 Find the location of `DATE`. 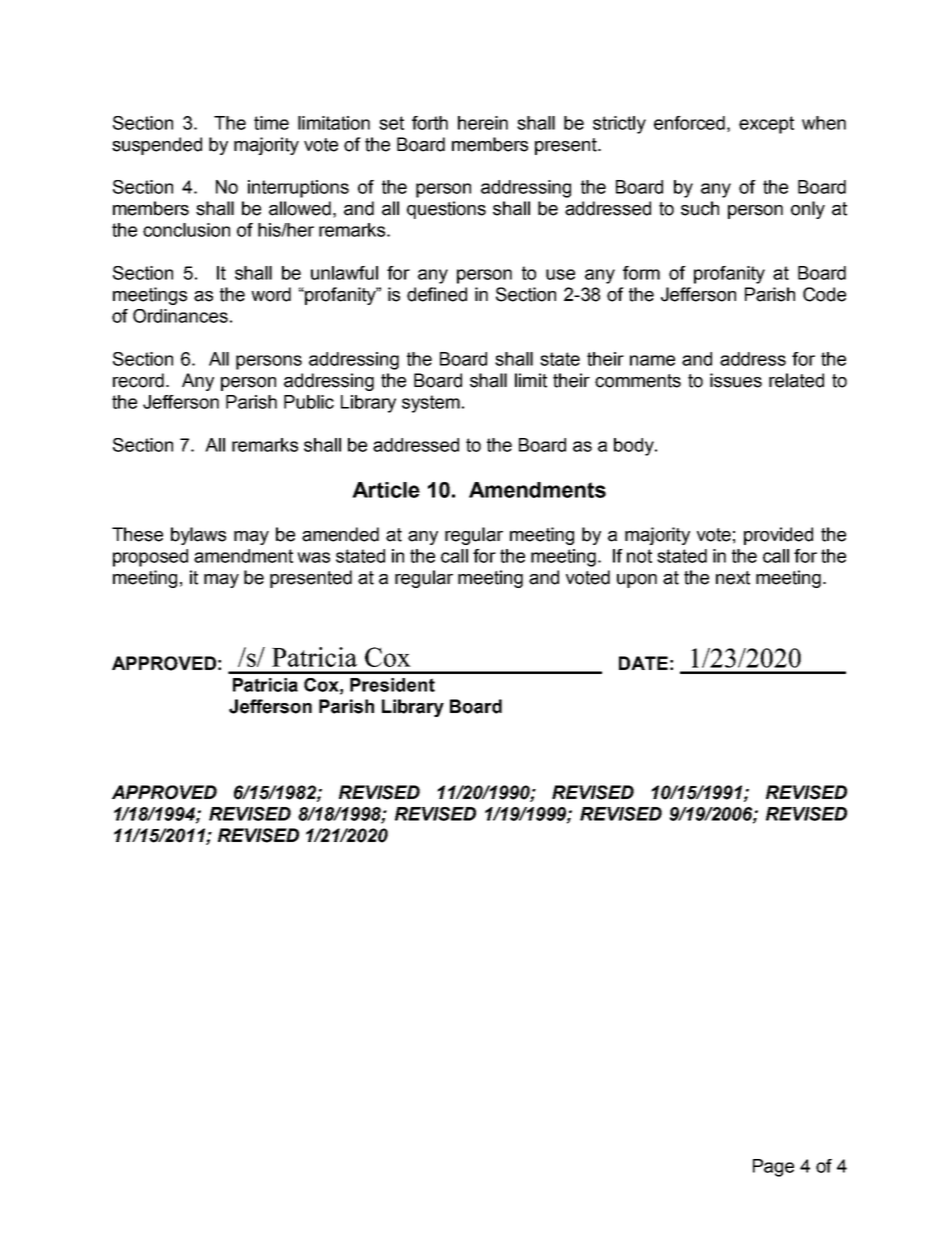

DATE is located at coordinates (643, 663).
